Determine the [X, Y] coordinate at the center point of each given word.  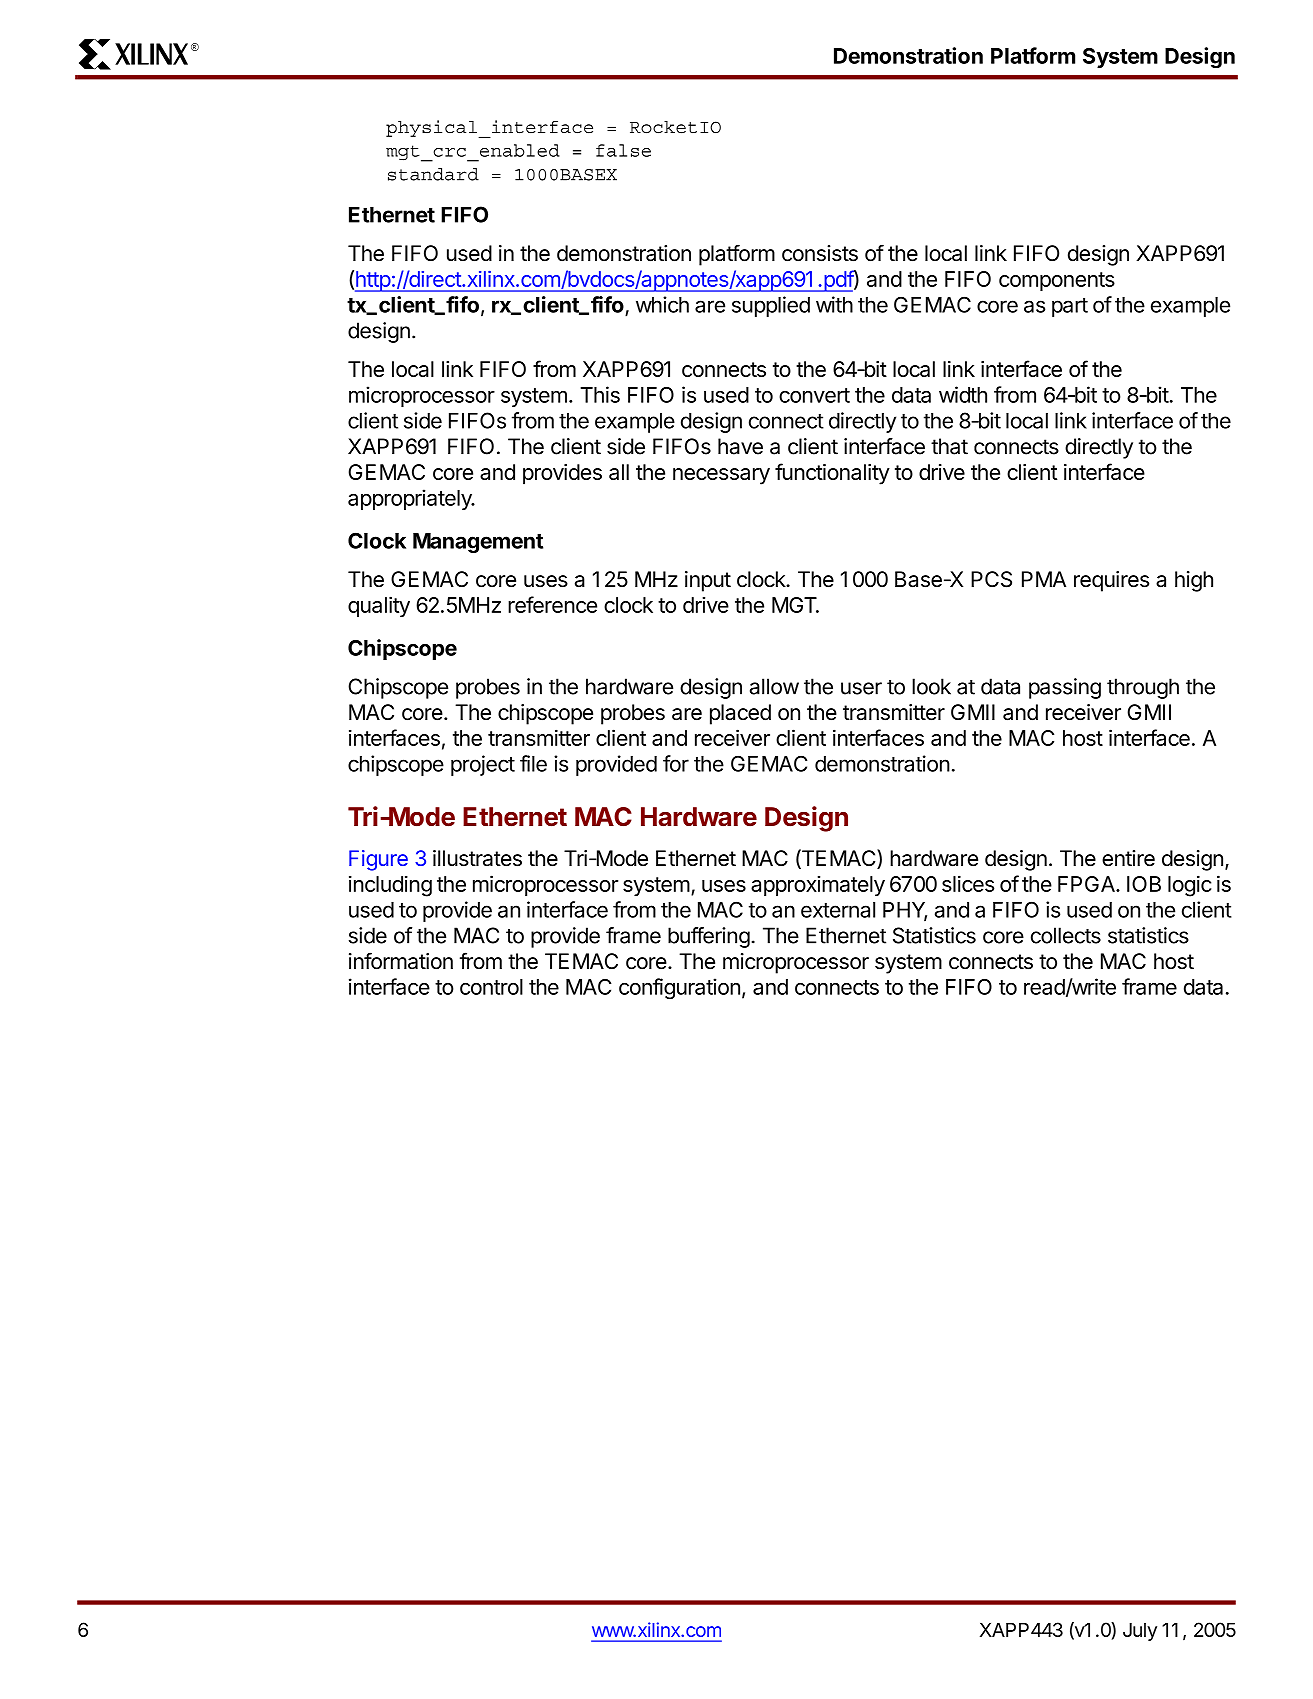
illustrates [477, 858]
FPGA [1087, 884]
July [1140, 1632]
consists [820, 253]
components [1057, 281]
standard [433, 174]
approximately [818, 886]
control [491, 987]
